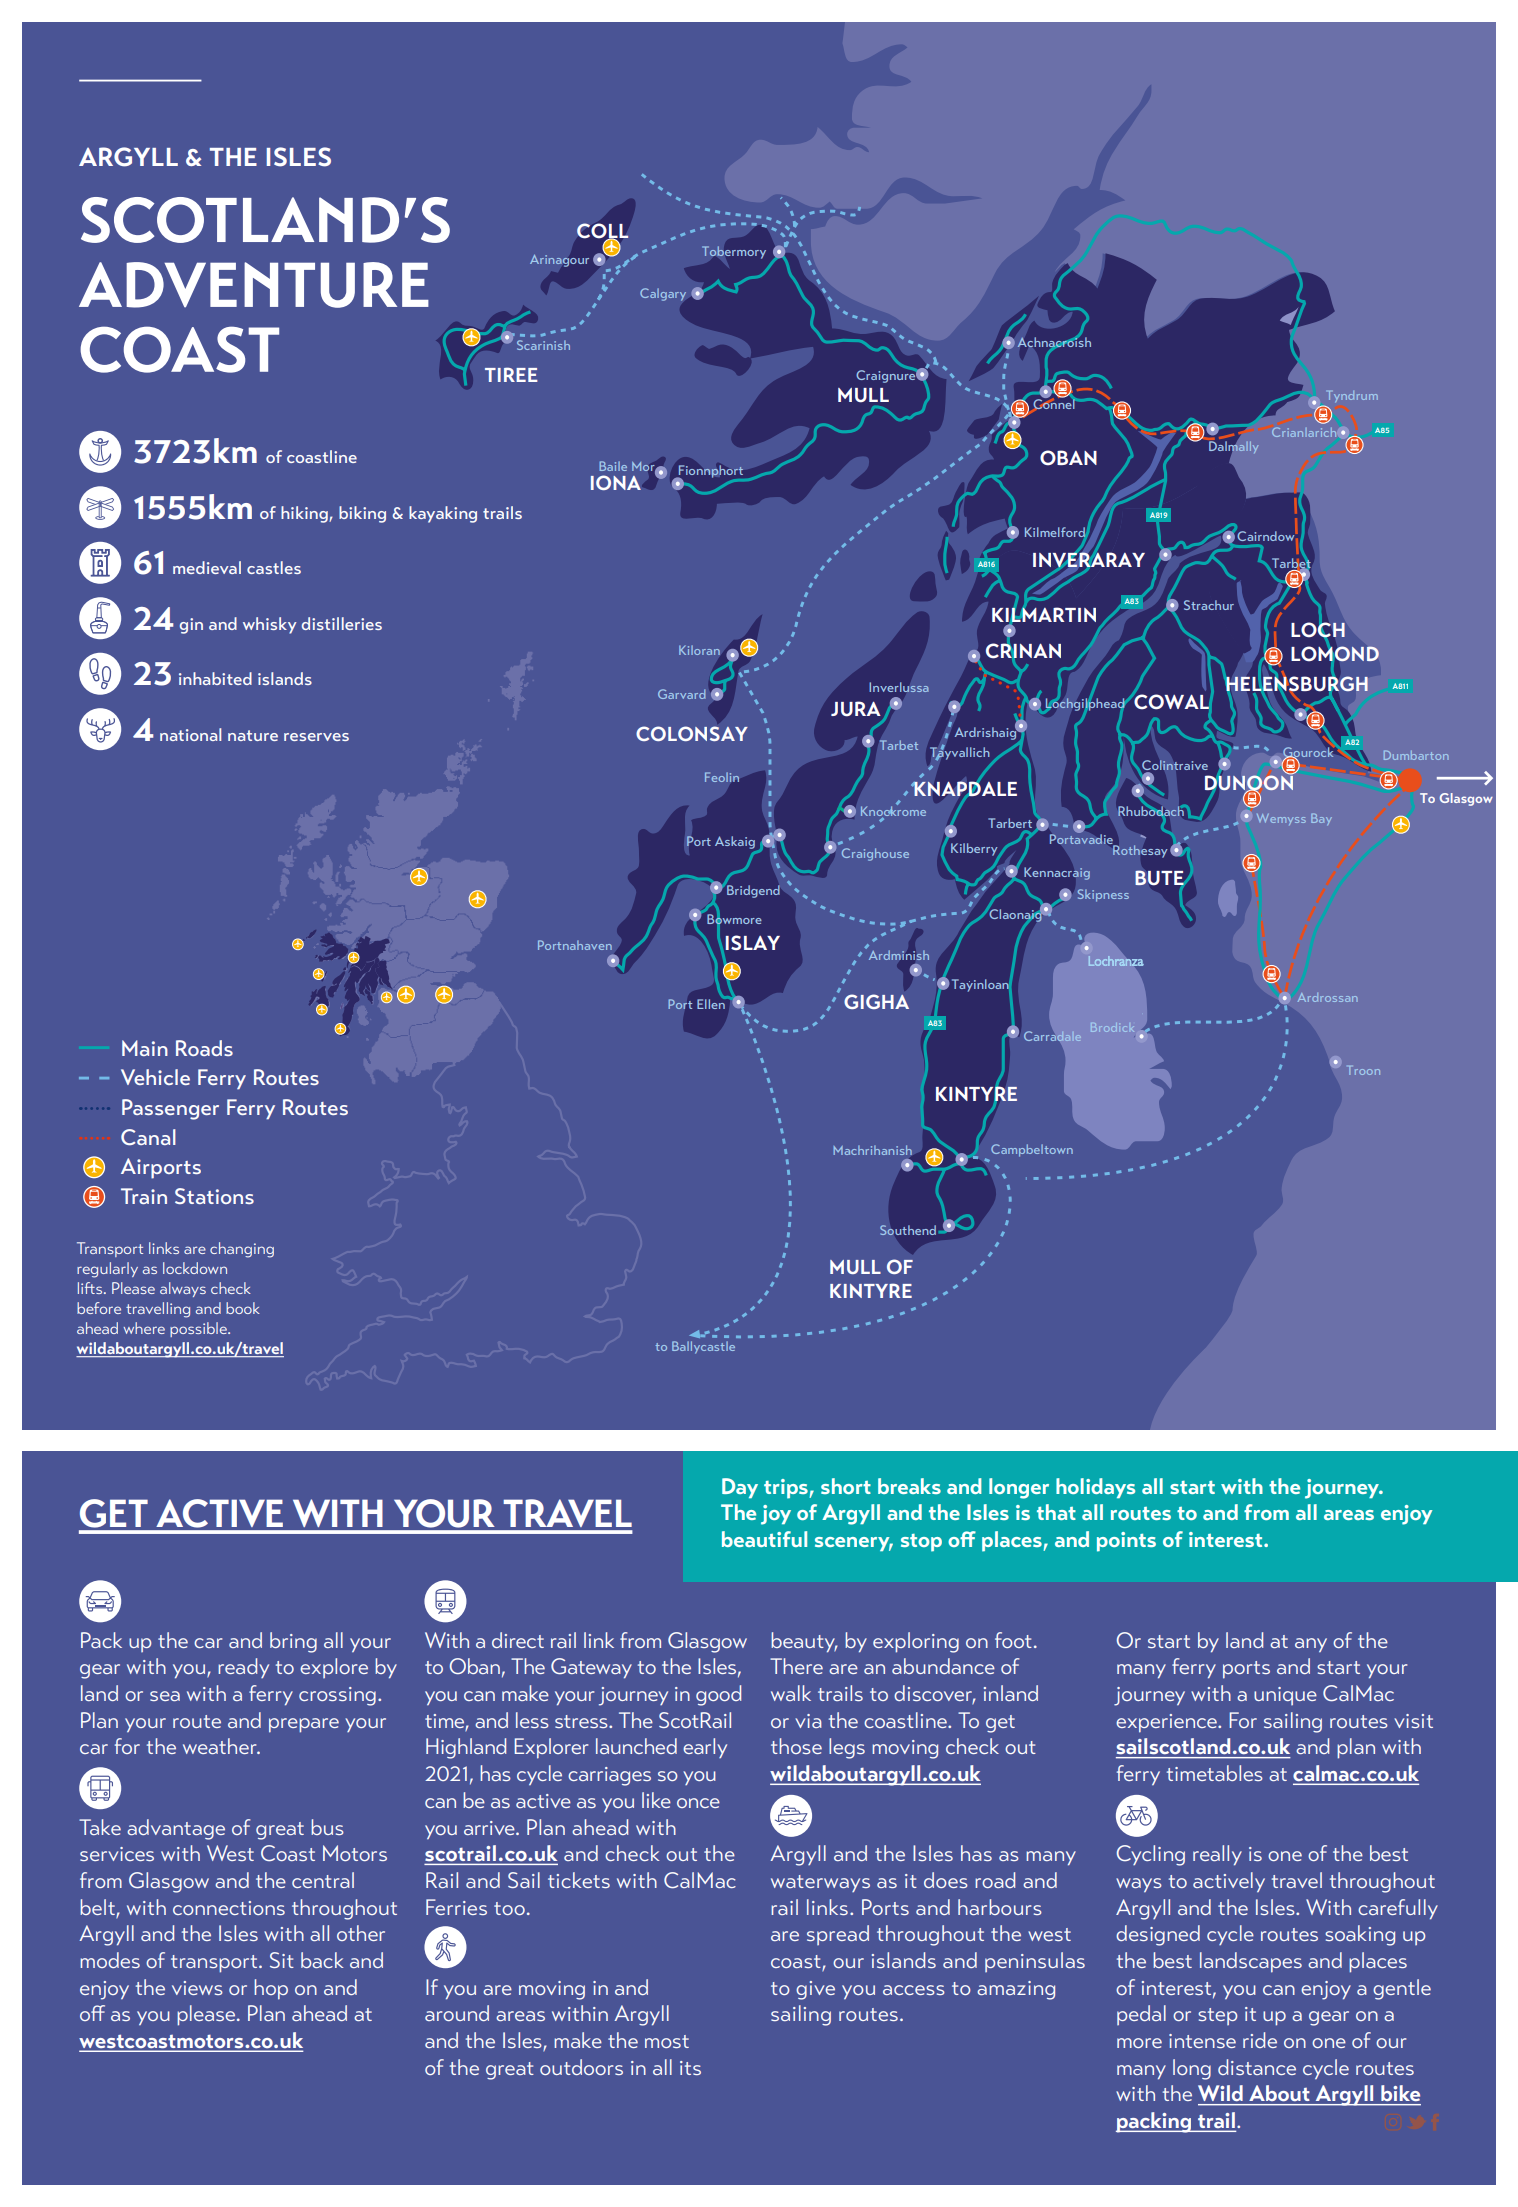  Describe the element at coordinates (663, 294) in the document. I see `Calgary` at that location.
